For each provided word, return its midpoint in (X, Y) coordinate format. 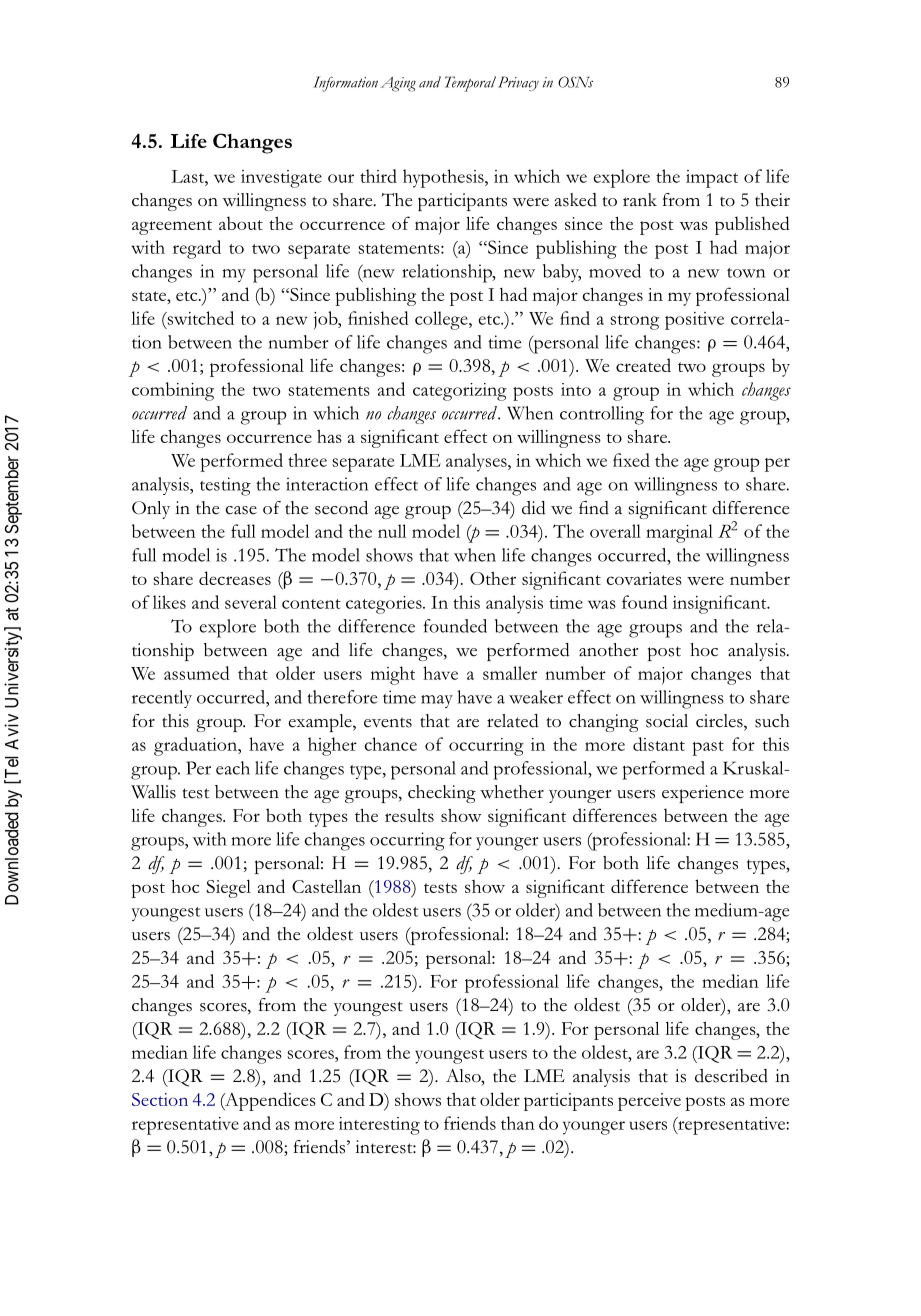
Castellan (326, 886)
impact (712, 179)
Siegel (228, 889)
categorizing (460, 392)
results (409, 815)
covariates (644, 578)
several (251, 602)
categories (385, 605)
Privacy (518, 83)
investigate (281, 179)
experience (703, 794)
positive (694, 321)
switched (199, 318)
